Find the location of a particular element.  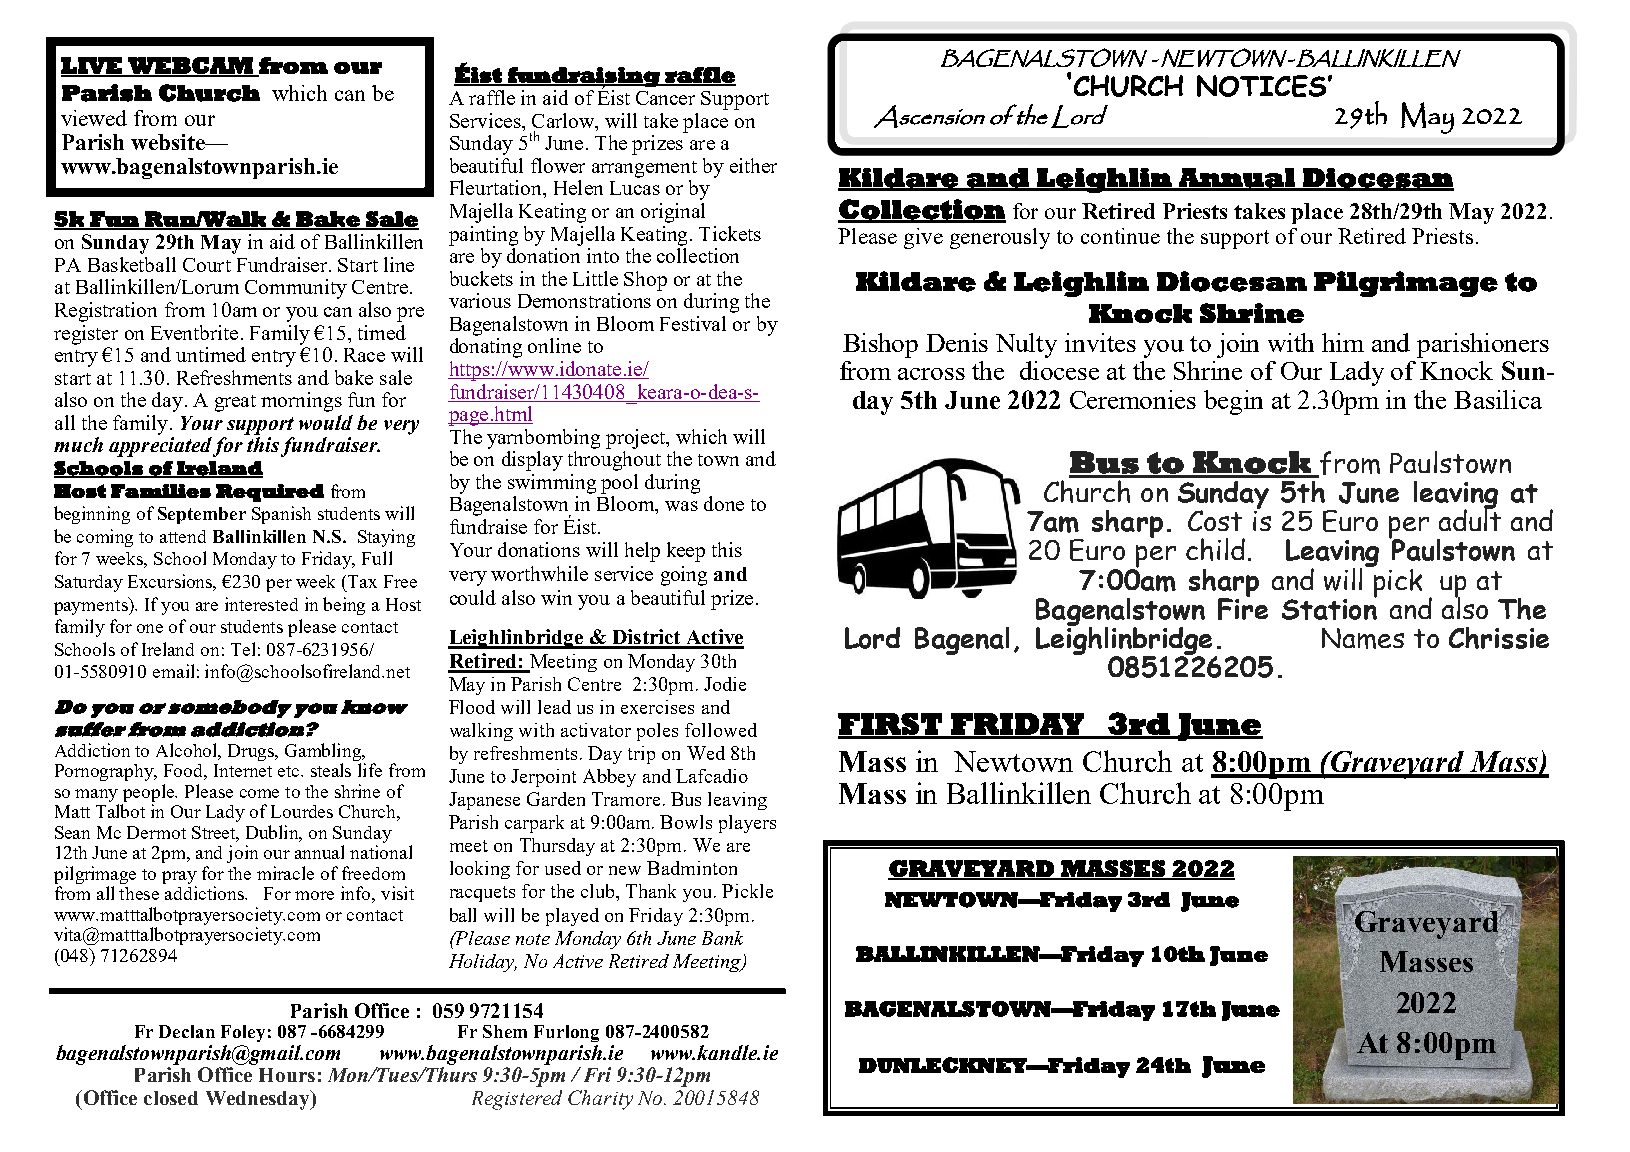

going is located at coordinates (684, 576).
